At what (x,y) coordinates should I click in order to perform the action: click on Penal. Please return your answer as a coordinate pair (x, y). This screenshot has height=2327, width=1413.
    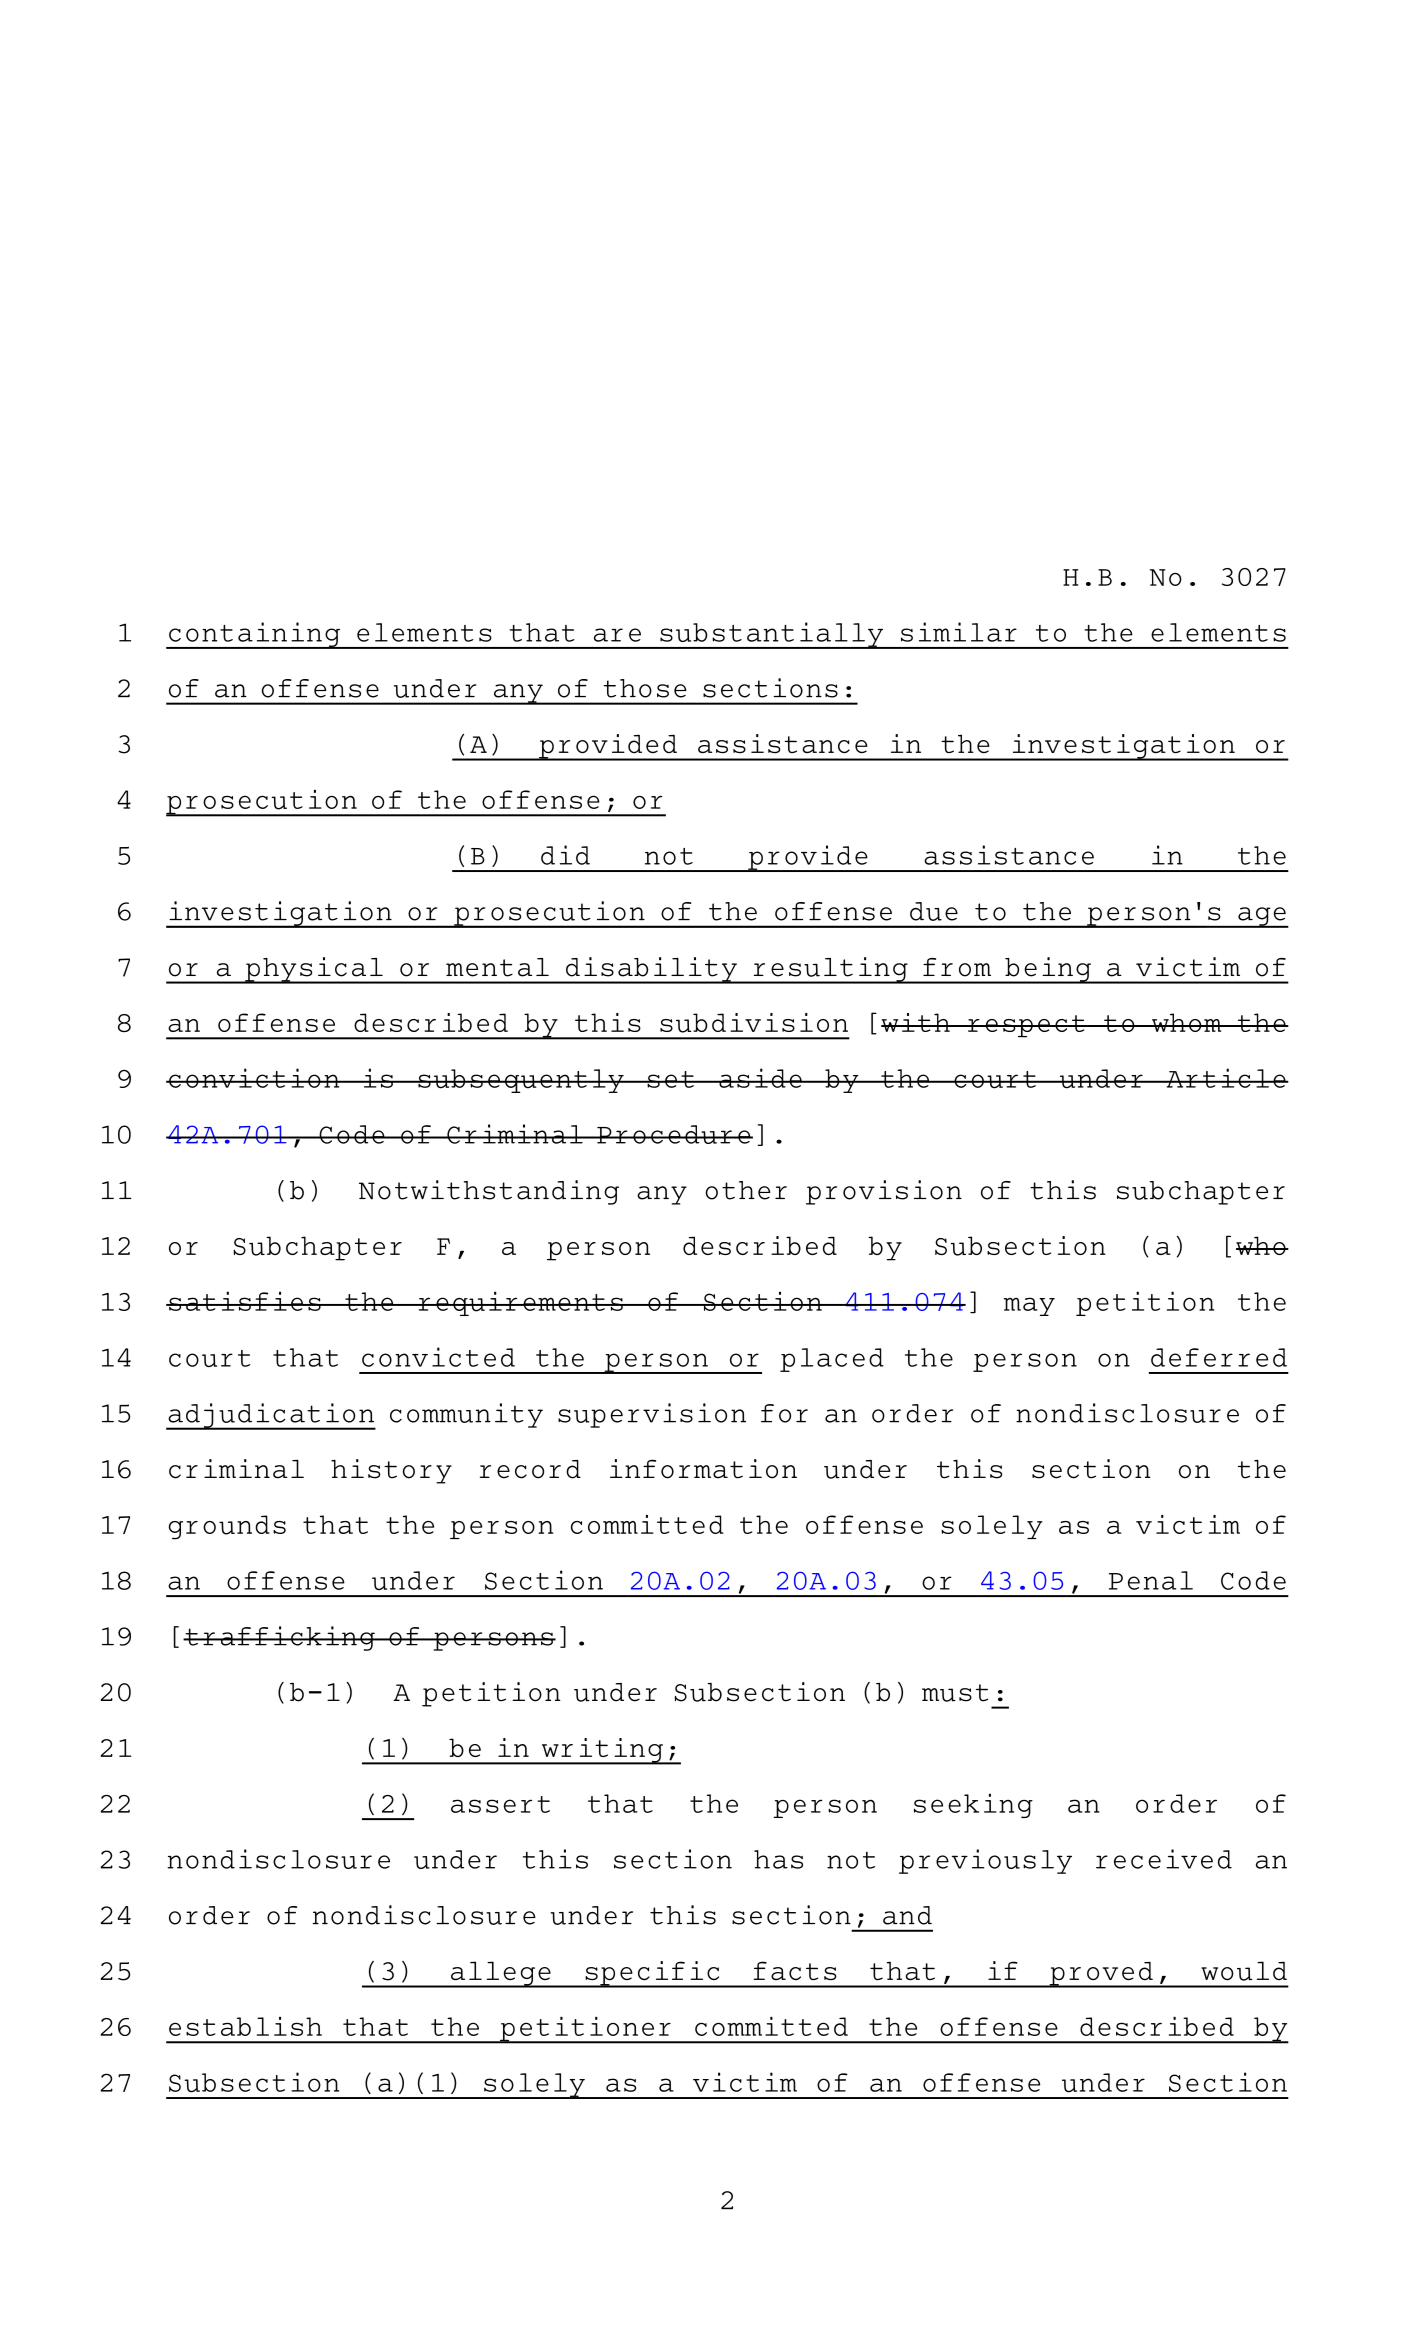
    Looking at the image, I should click on (1151, 1580).
